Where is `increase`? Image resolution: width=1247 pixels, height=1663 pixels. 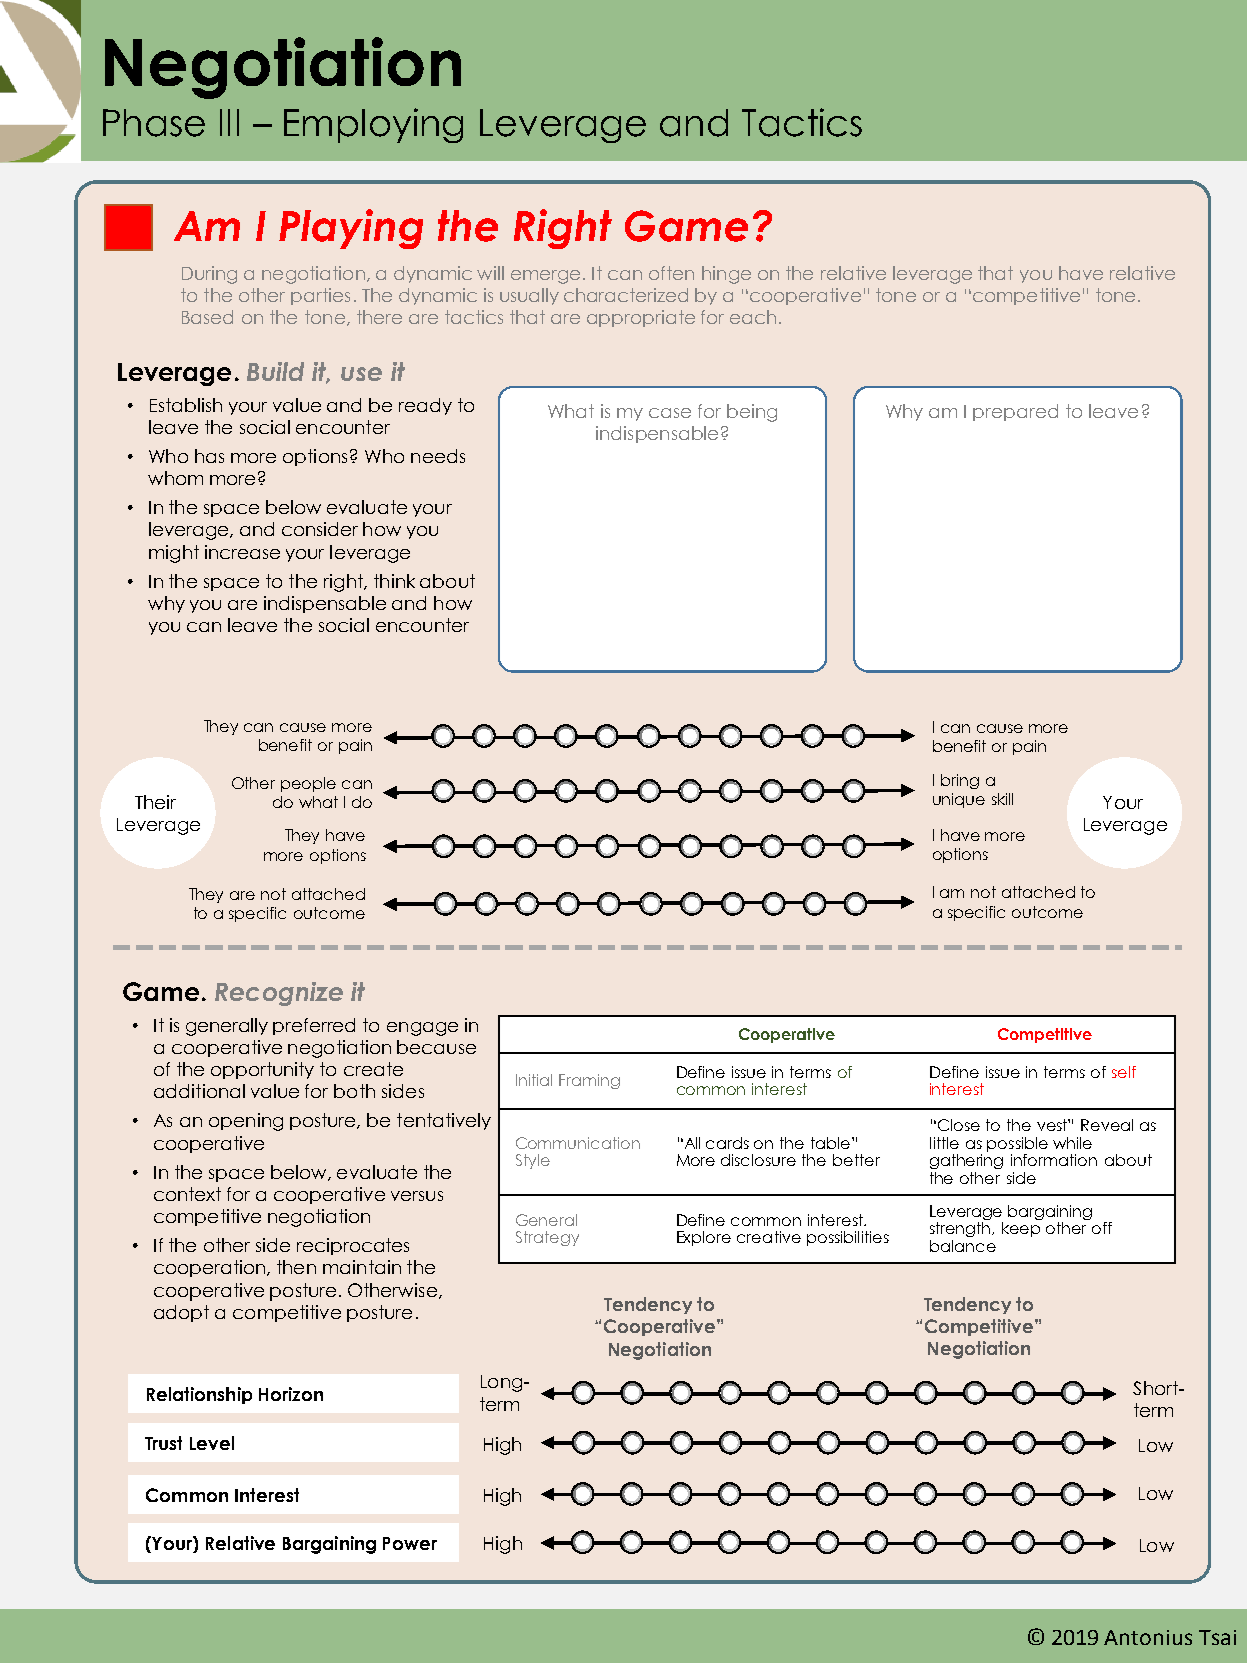
increase is located at coordinates (242, 552).
